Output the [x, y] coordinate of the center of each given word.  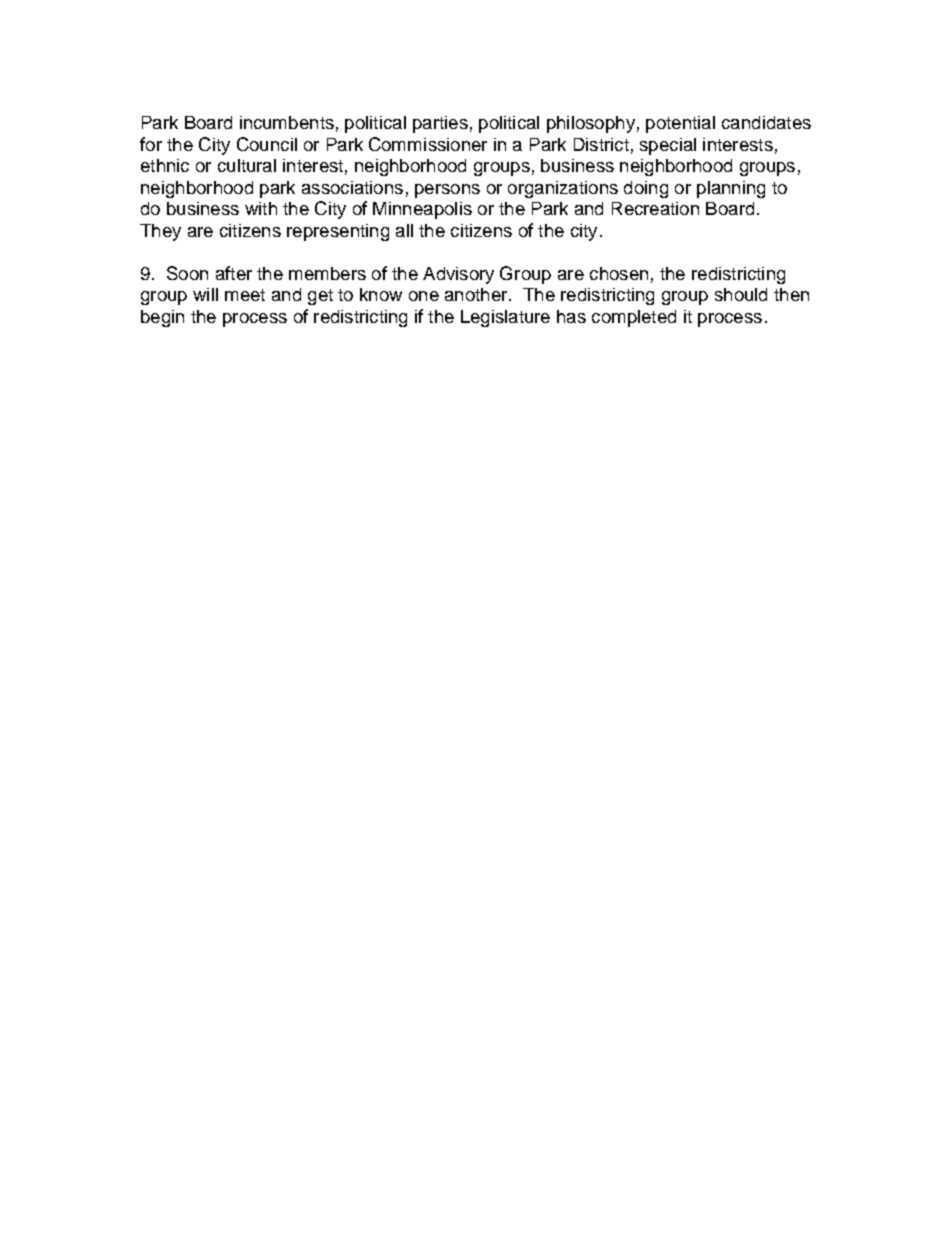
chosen [619, 273]
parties [440, 124]
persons [447, 191]
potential [680, 124]
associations [352, 187]
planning [731, 189]
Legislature [505, 318]
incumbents [287, 122]
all [404, 230]
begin [162, 318]
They [160, 232]
